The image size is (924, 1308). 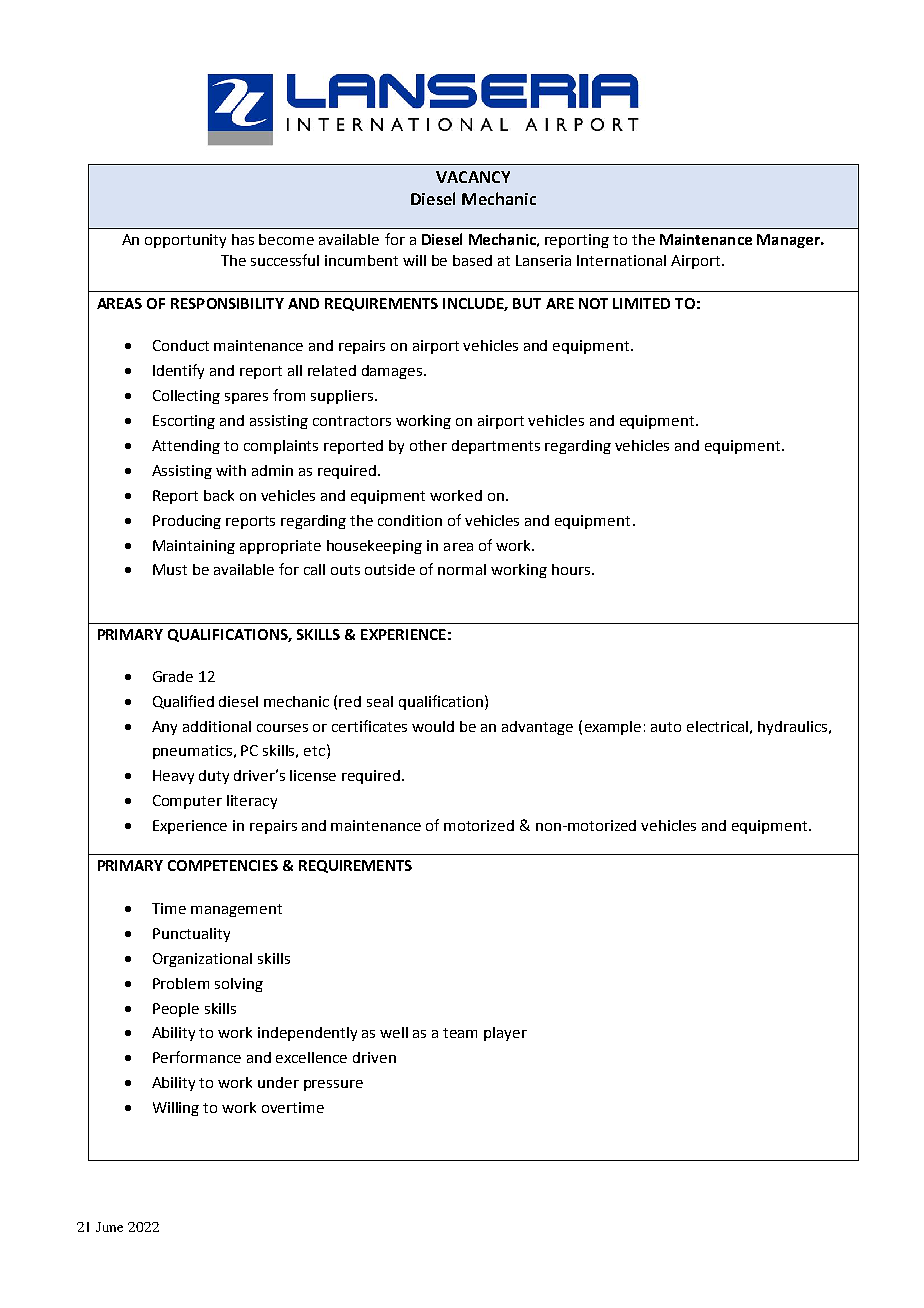 I want to click on Qualified, so click(x=183, y=702).
